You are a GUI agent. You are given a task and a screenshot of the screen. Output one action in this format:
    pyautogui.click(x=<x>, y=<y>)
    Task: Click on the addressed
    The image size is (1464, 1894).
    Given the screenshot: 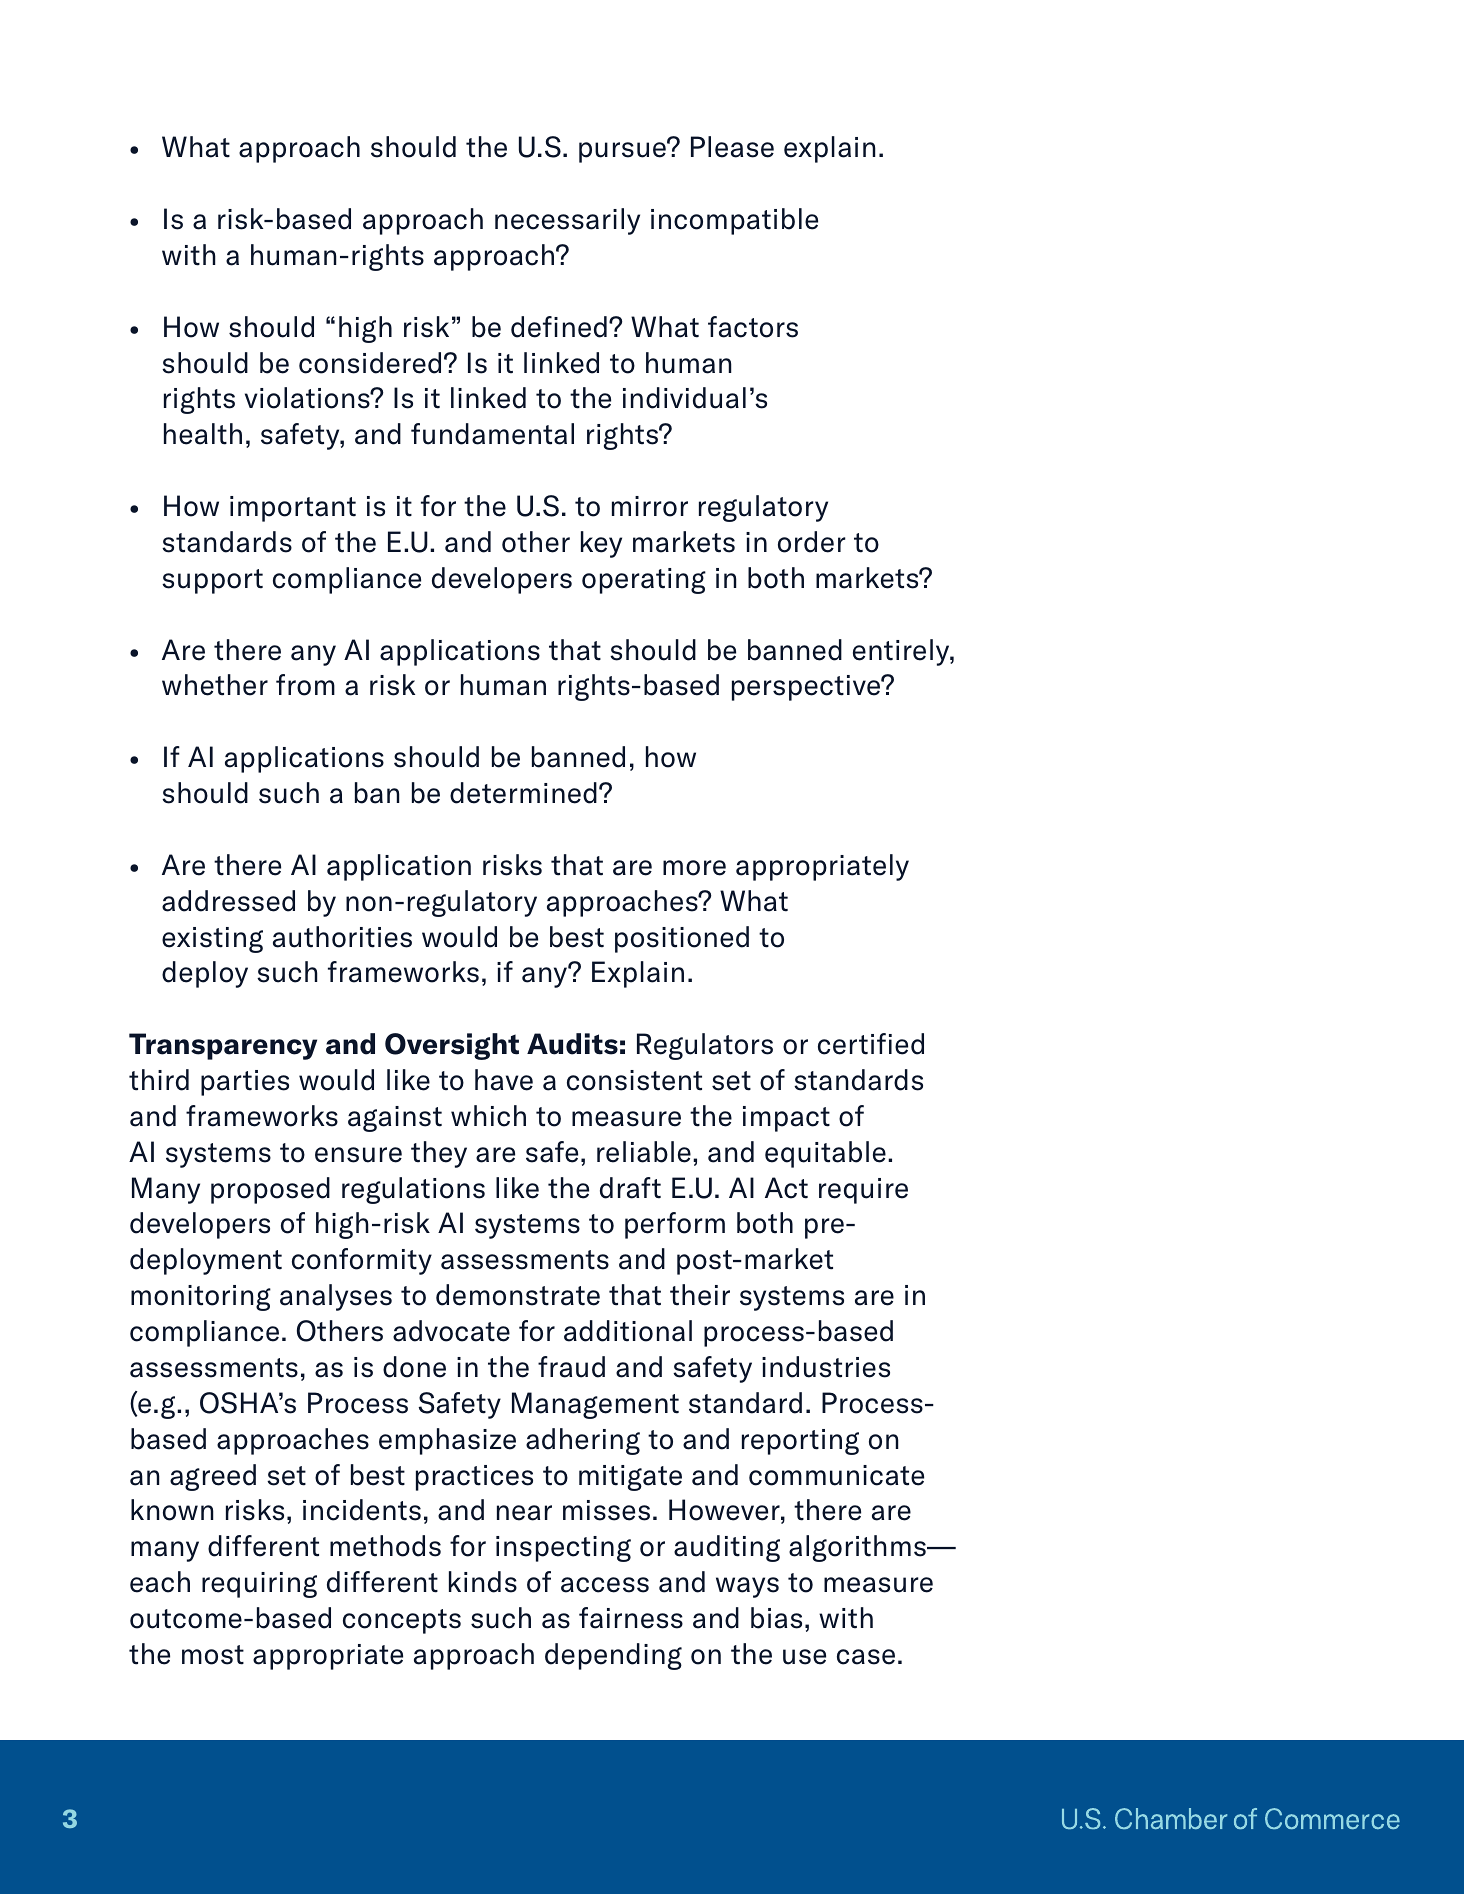 What is the action you would take?
    pyautogui.click(x=228, y=901)
